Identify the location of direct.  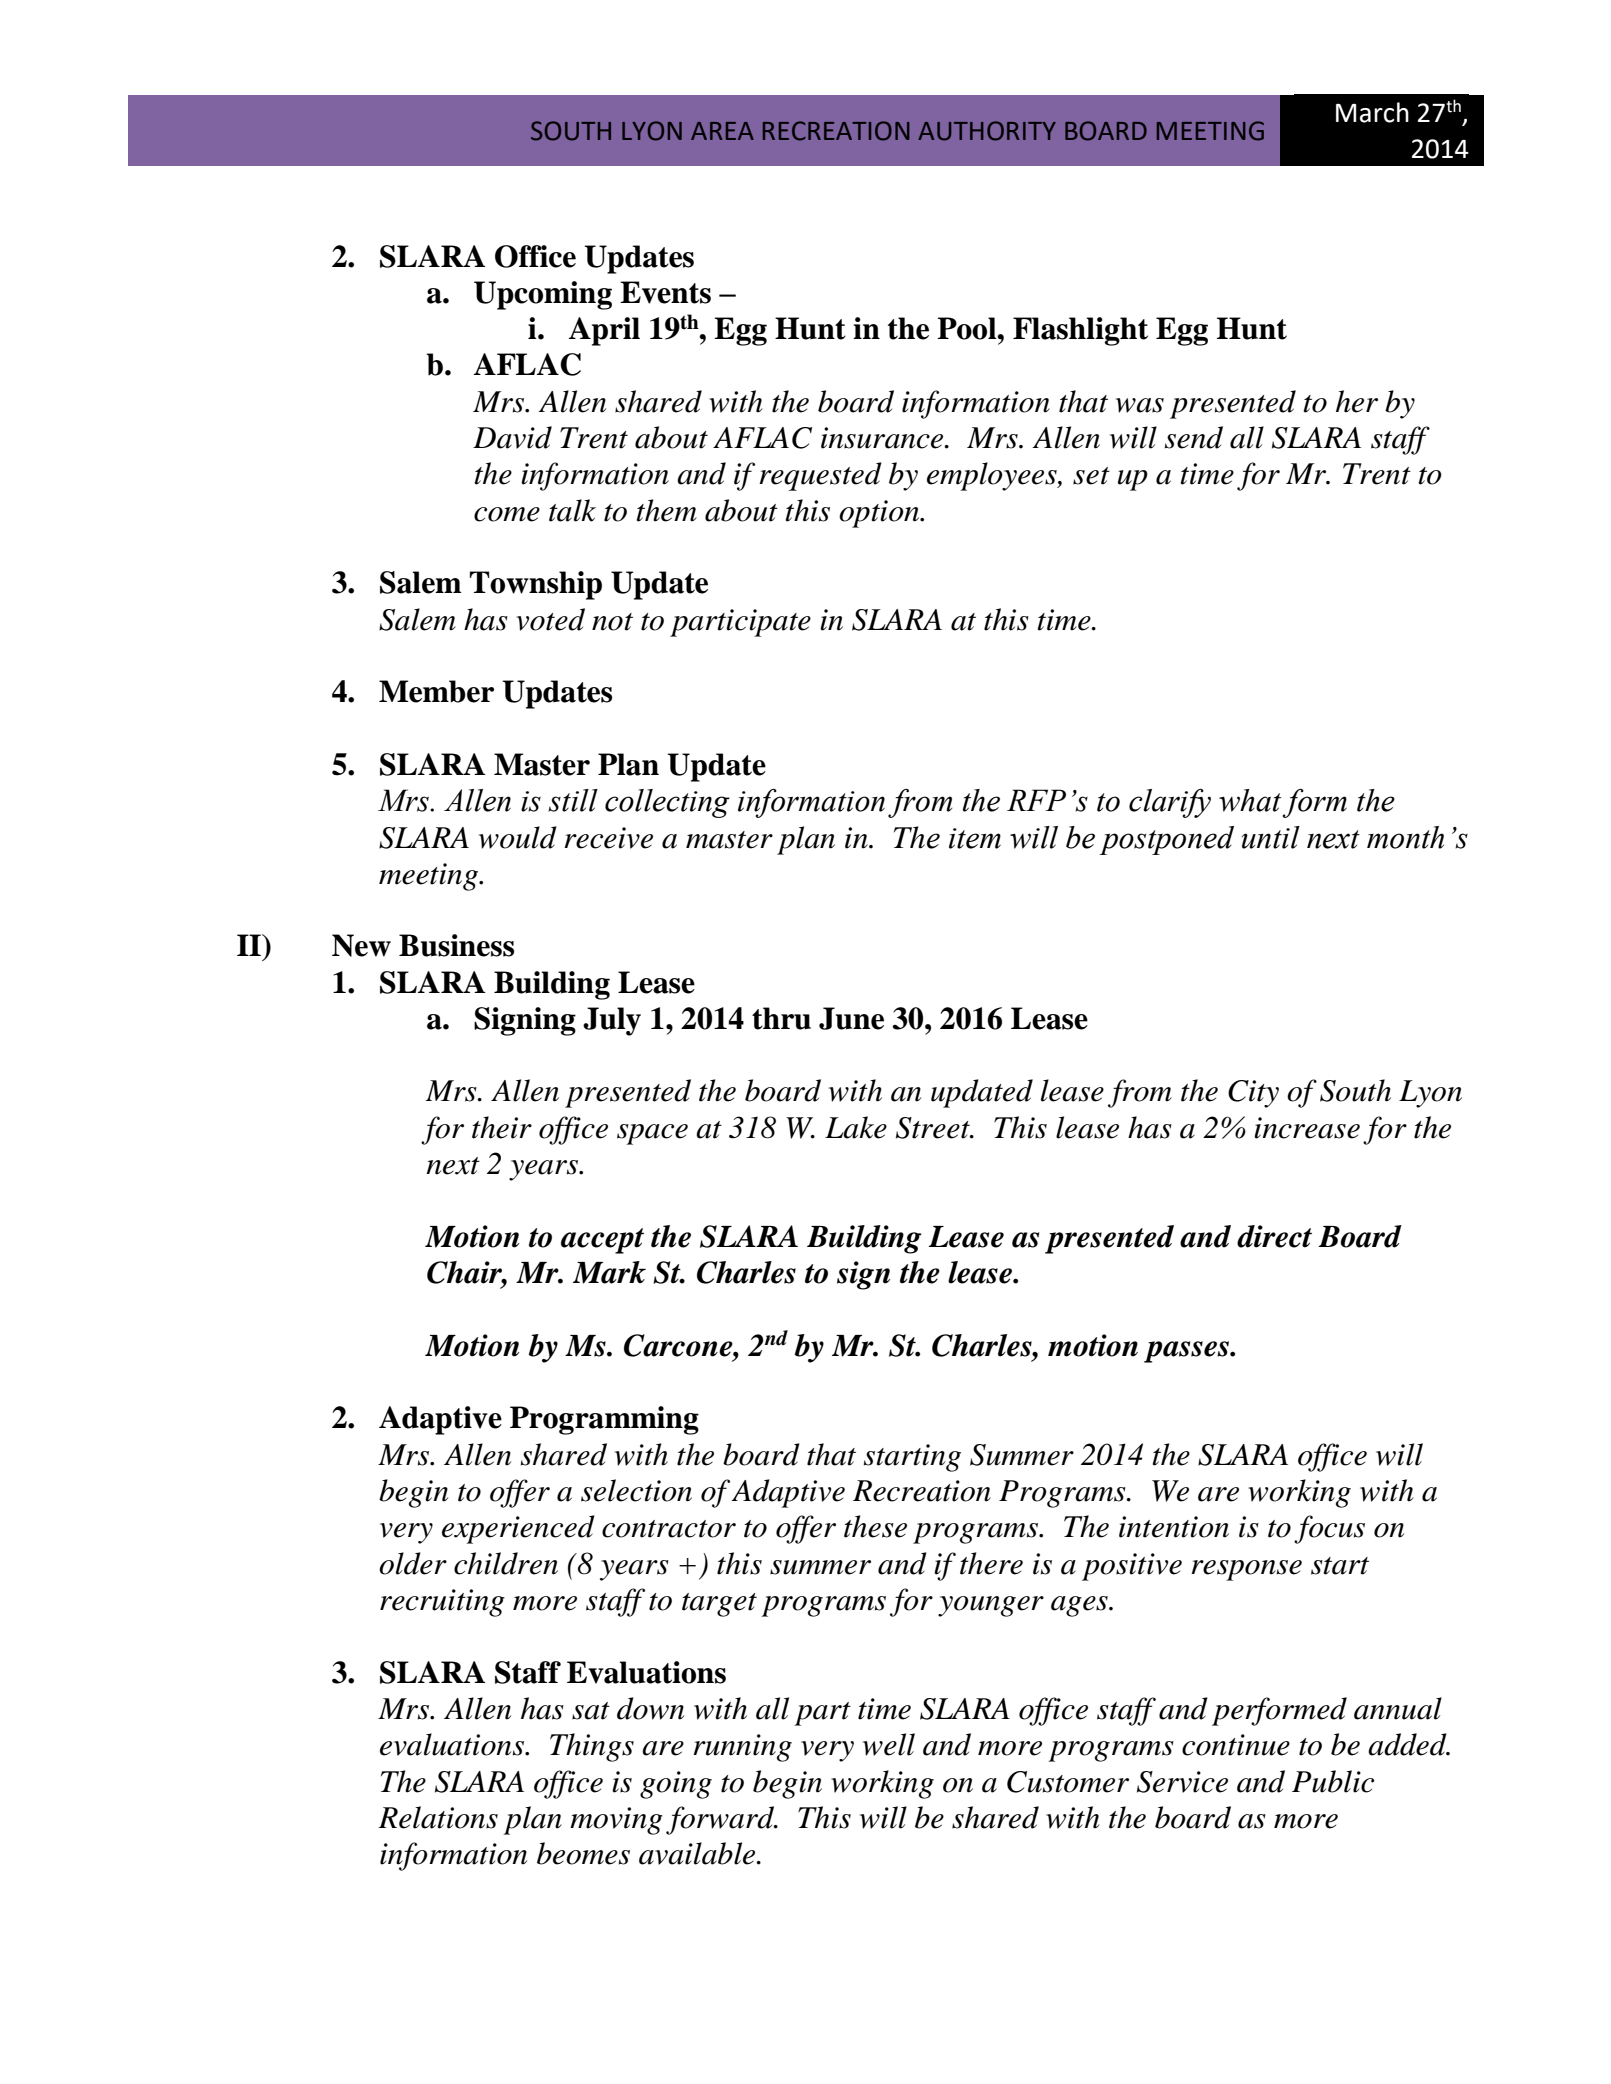
(1274, 1236).
